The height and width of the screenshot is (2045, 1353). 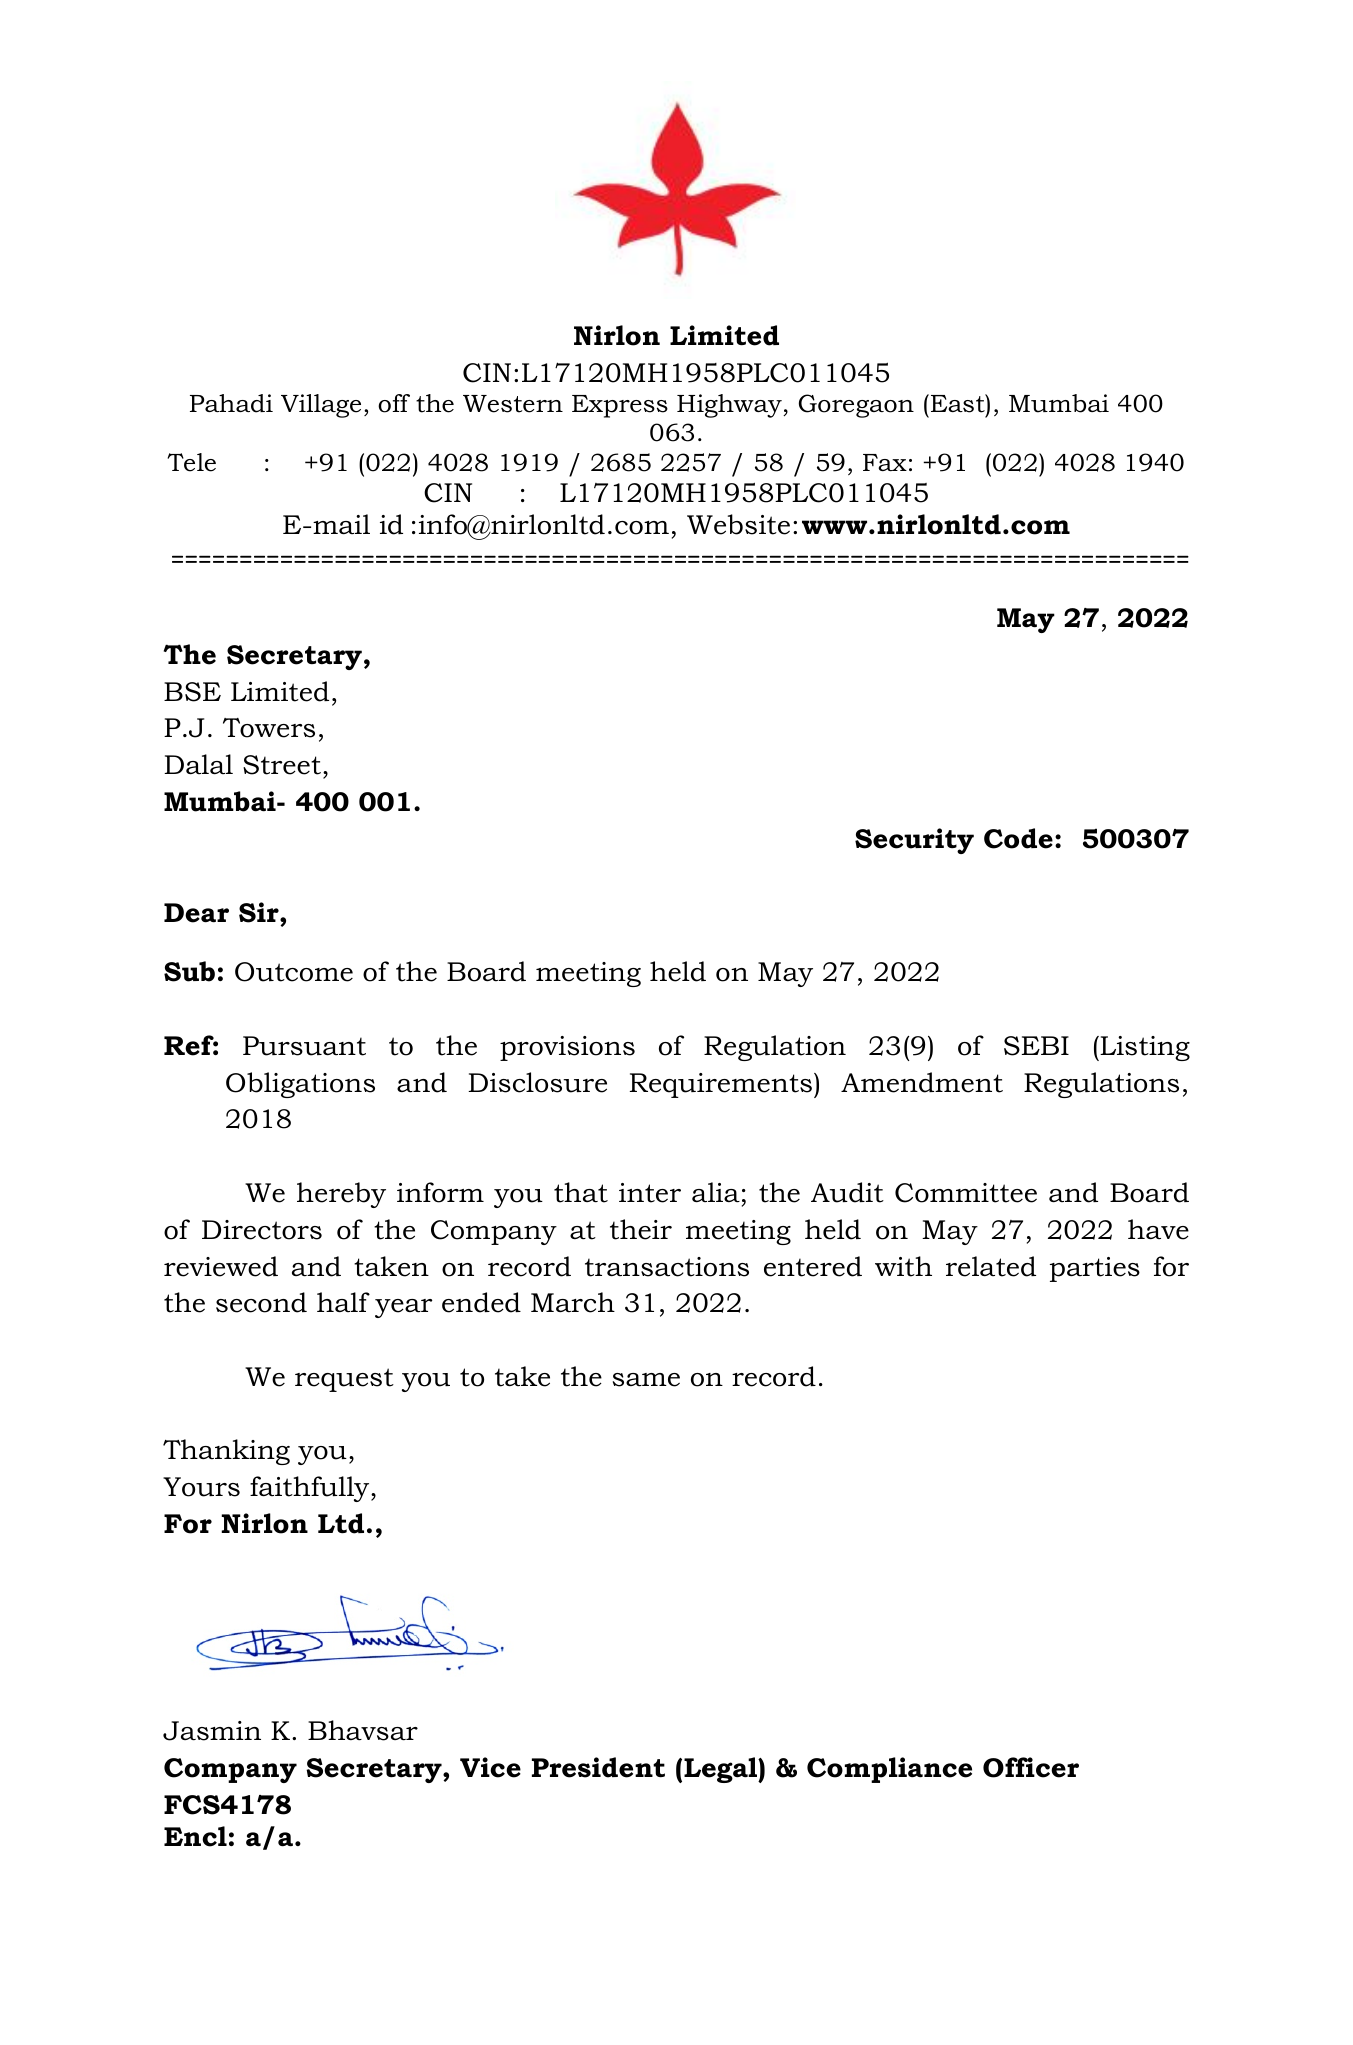 What do you see at coordinates (212, 1731) in the screenshot?
I see `Jasmin` at bounding box center [212, 1731].
